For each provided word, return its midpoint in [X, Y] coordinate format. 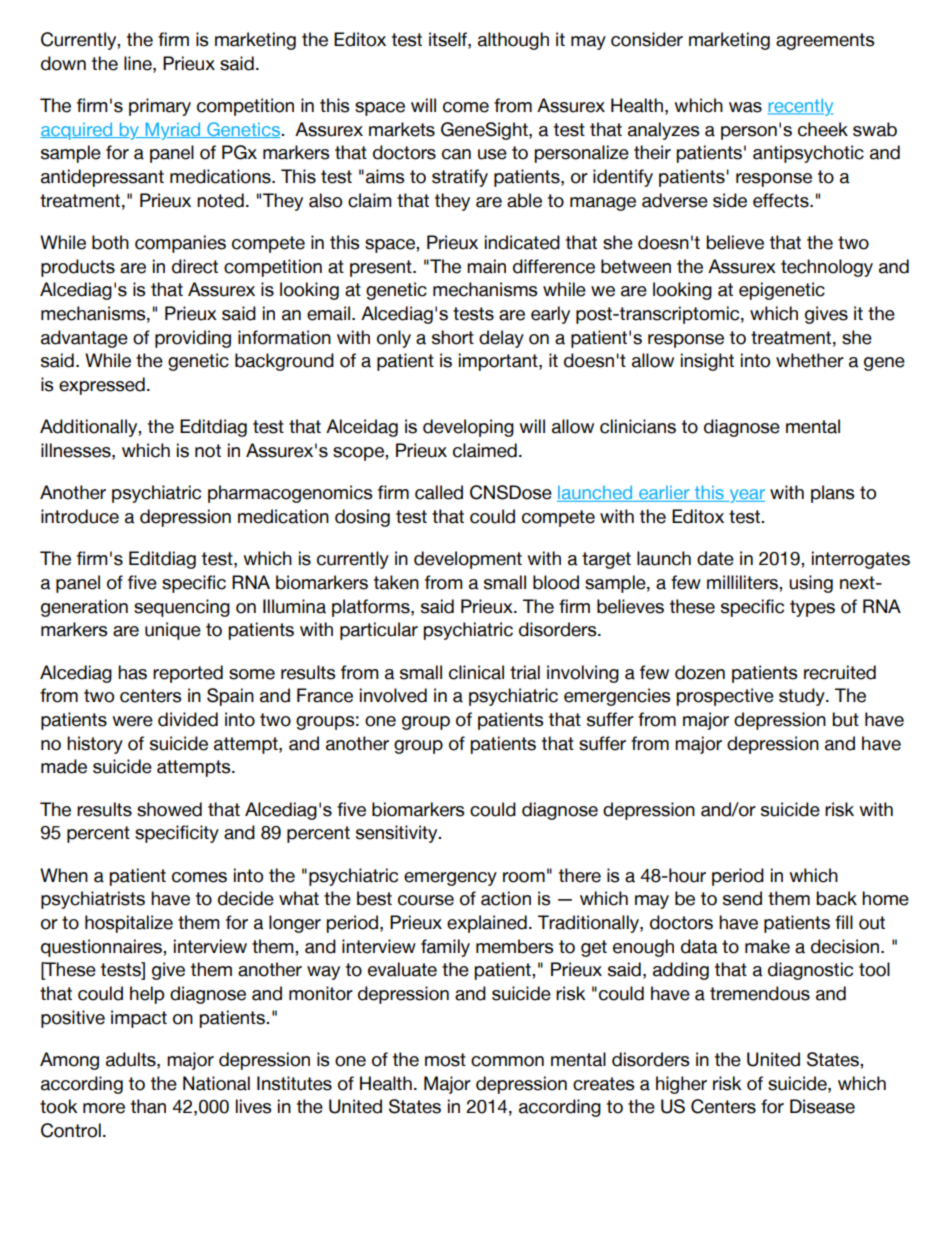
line [139, 63]
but [845, 719]
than [148, 1106]
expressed [102, 386]
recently [800, 107]
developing [468, 428]
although [513, 41]
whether [810, 360]
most [445, 1060]
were [132, 721]
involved [393, 695]
